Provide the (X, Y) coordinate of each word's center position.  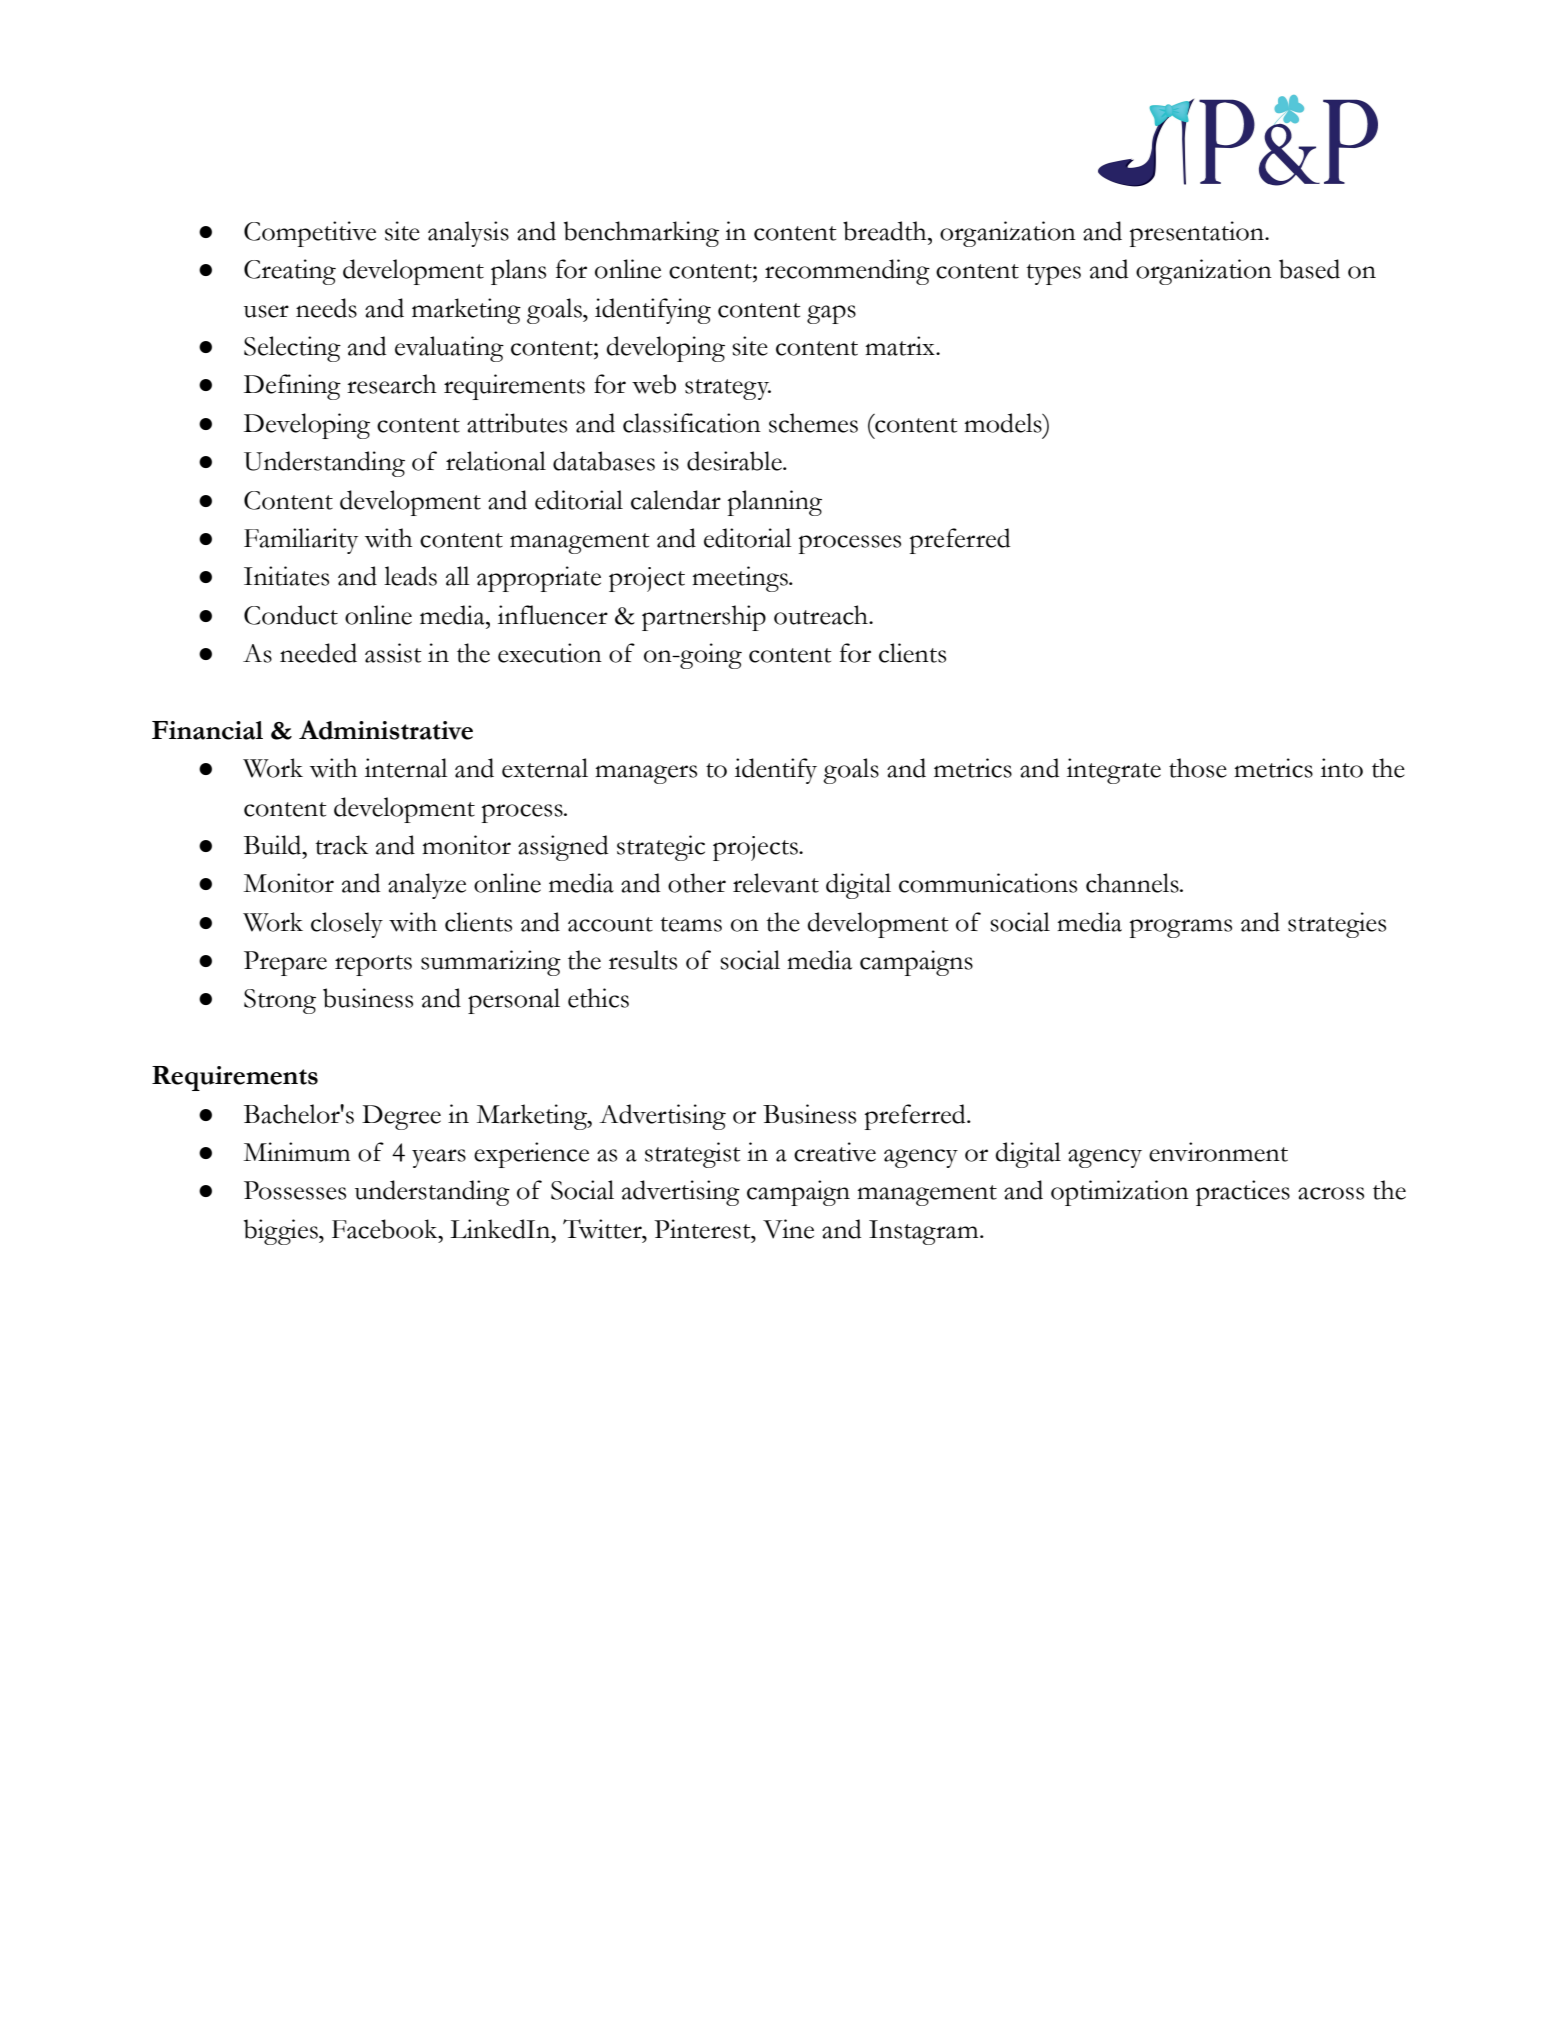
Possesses (295, 1190)
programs (1181, 928)
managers (646, 774)
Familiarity (301, 541)
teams (691, 924)
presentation (1198, 234)
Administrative (386, 730)
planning (775, 503)
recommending (847, 272)
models (1004, 423)
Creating (290, 272)
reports (373, 965)
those (1198, 768)
